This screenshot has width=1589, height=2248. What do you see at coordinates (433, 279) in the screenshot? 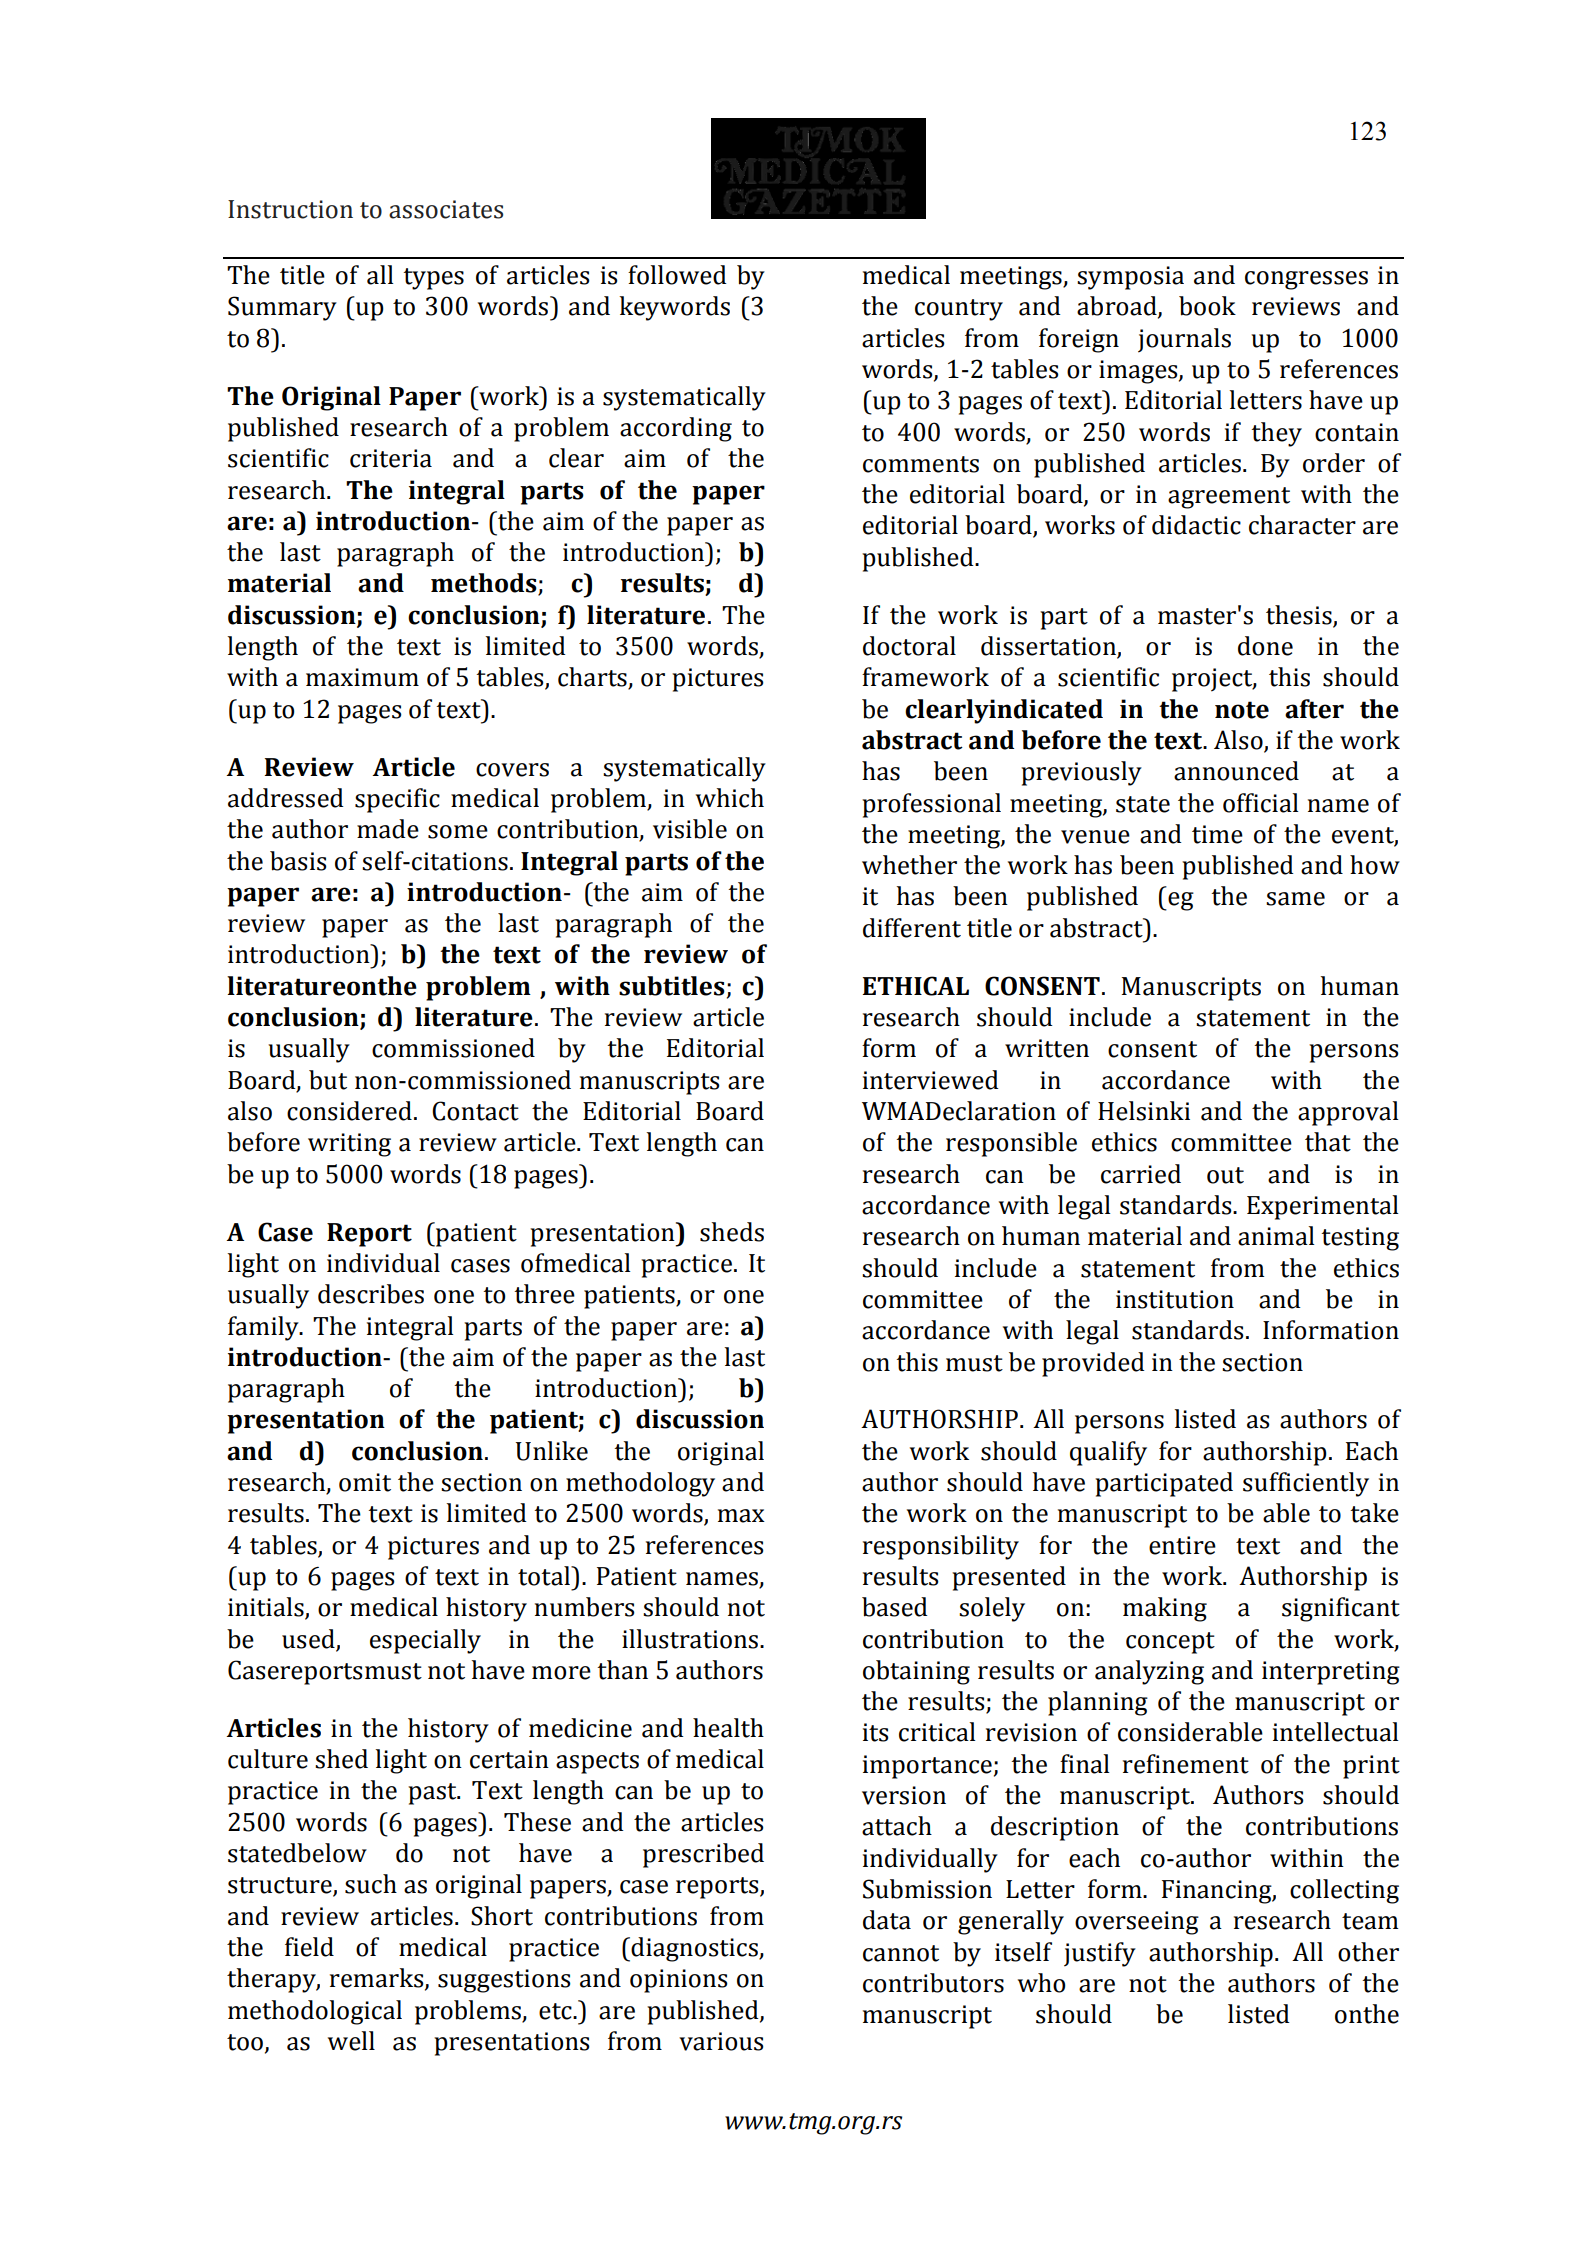
I see `types` at bounding box center [433, 279].
